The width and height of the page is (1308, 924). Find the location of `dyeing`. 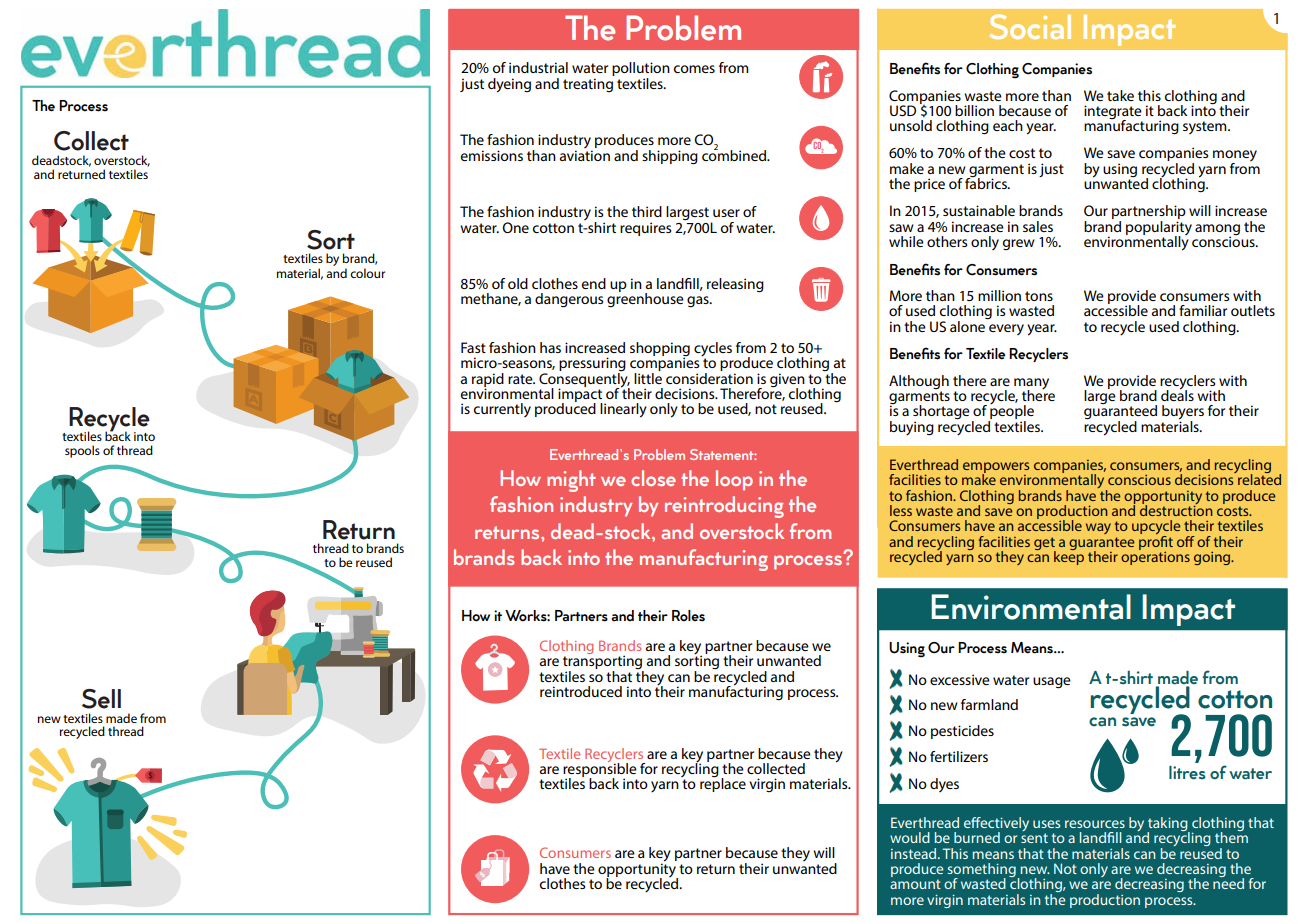

dyeing is located at coordinates (509, 85).
